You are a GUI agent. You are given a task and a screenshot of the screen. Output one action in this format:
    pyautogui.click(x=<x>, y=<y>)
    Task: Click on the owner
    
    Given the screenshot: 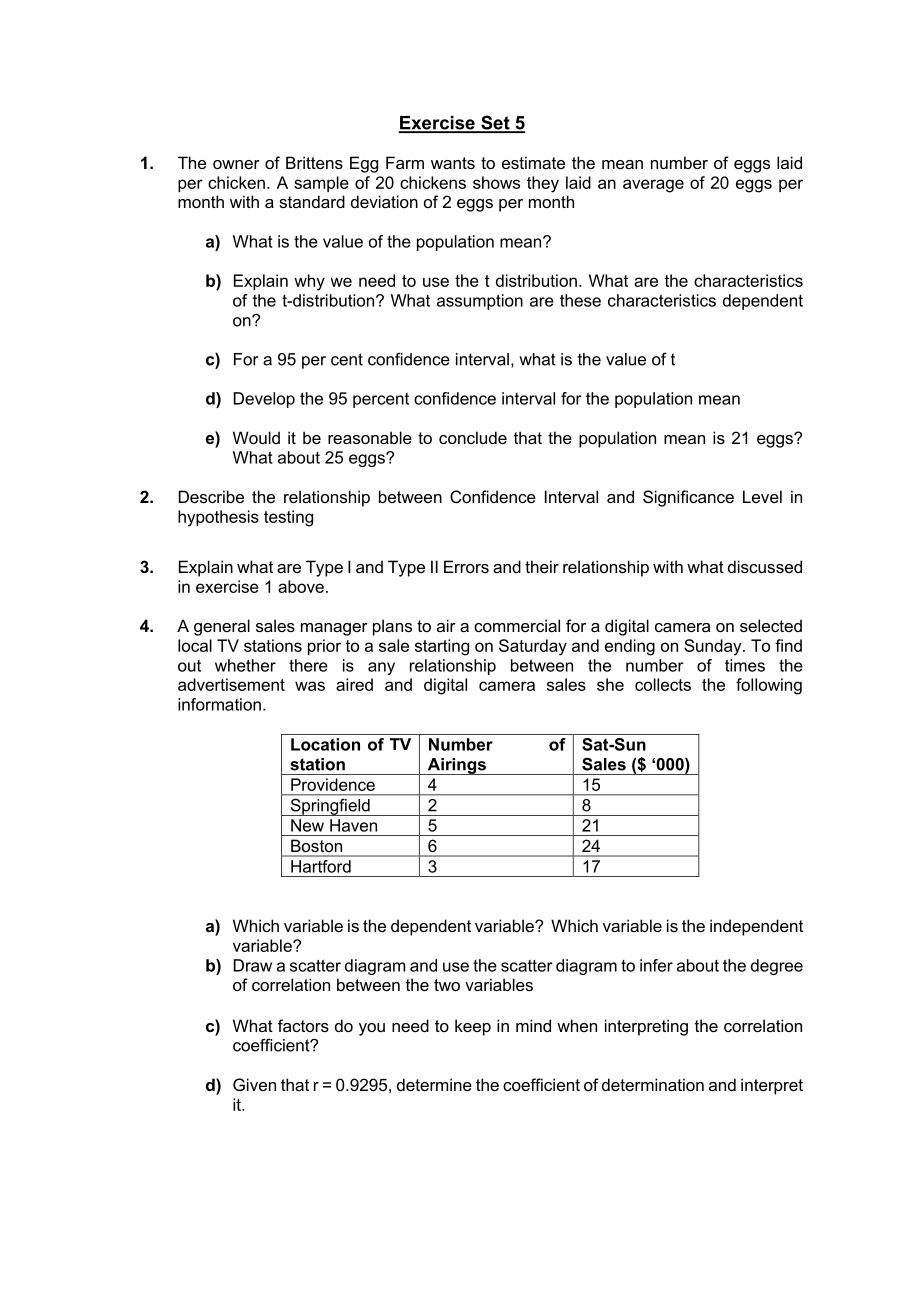 What is the action you would take?
    pyautogui.click(x=236, y=164)
